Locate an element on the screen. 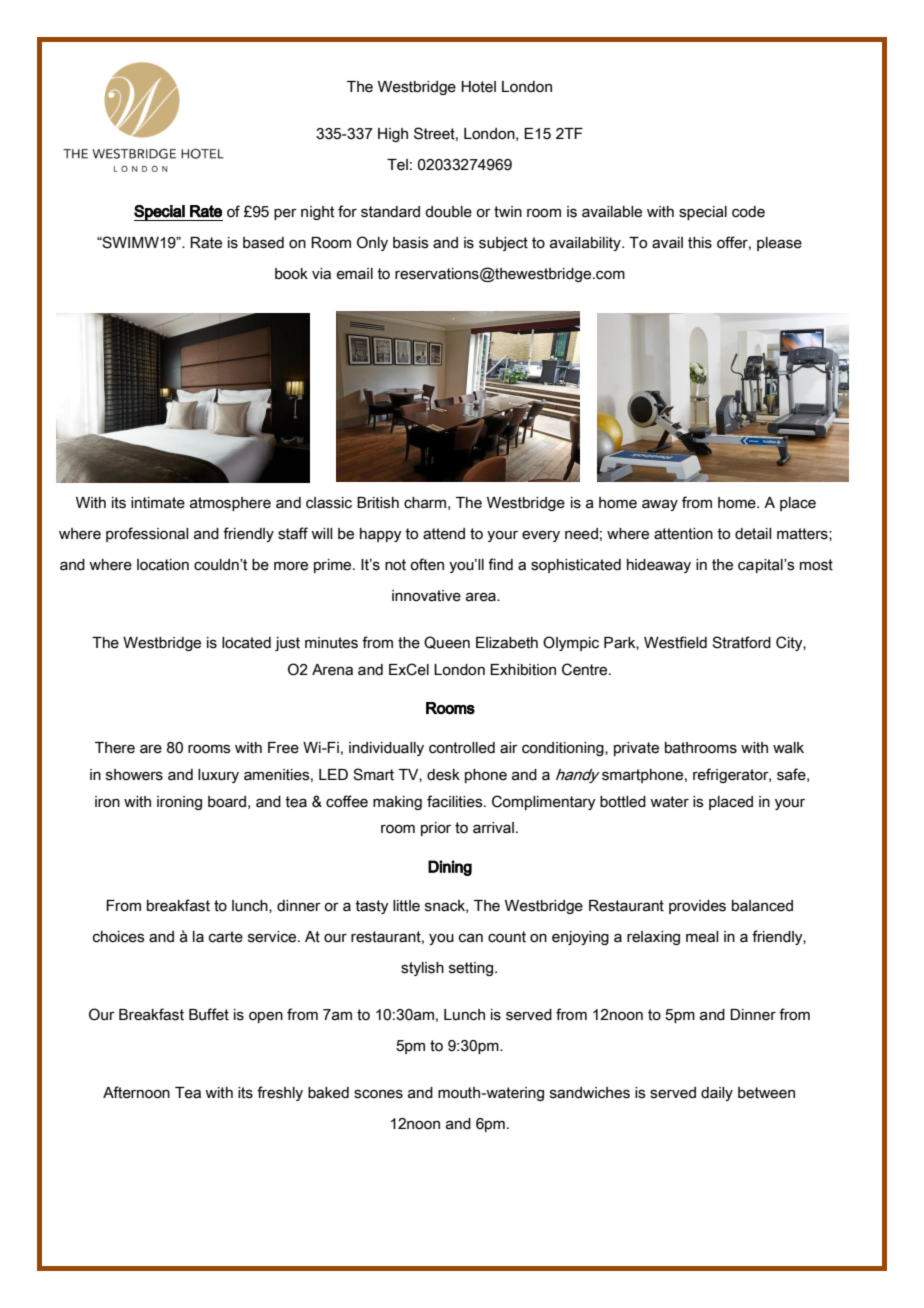 The image size is (924, 1308). area is located at coordinates (482, 597).
